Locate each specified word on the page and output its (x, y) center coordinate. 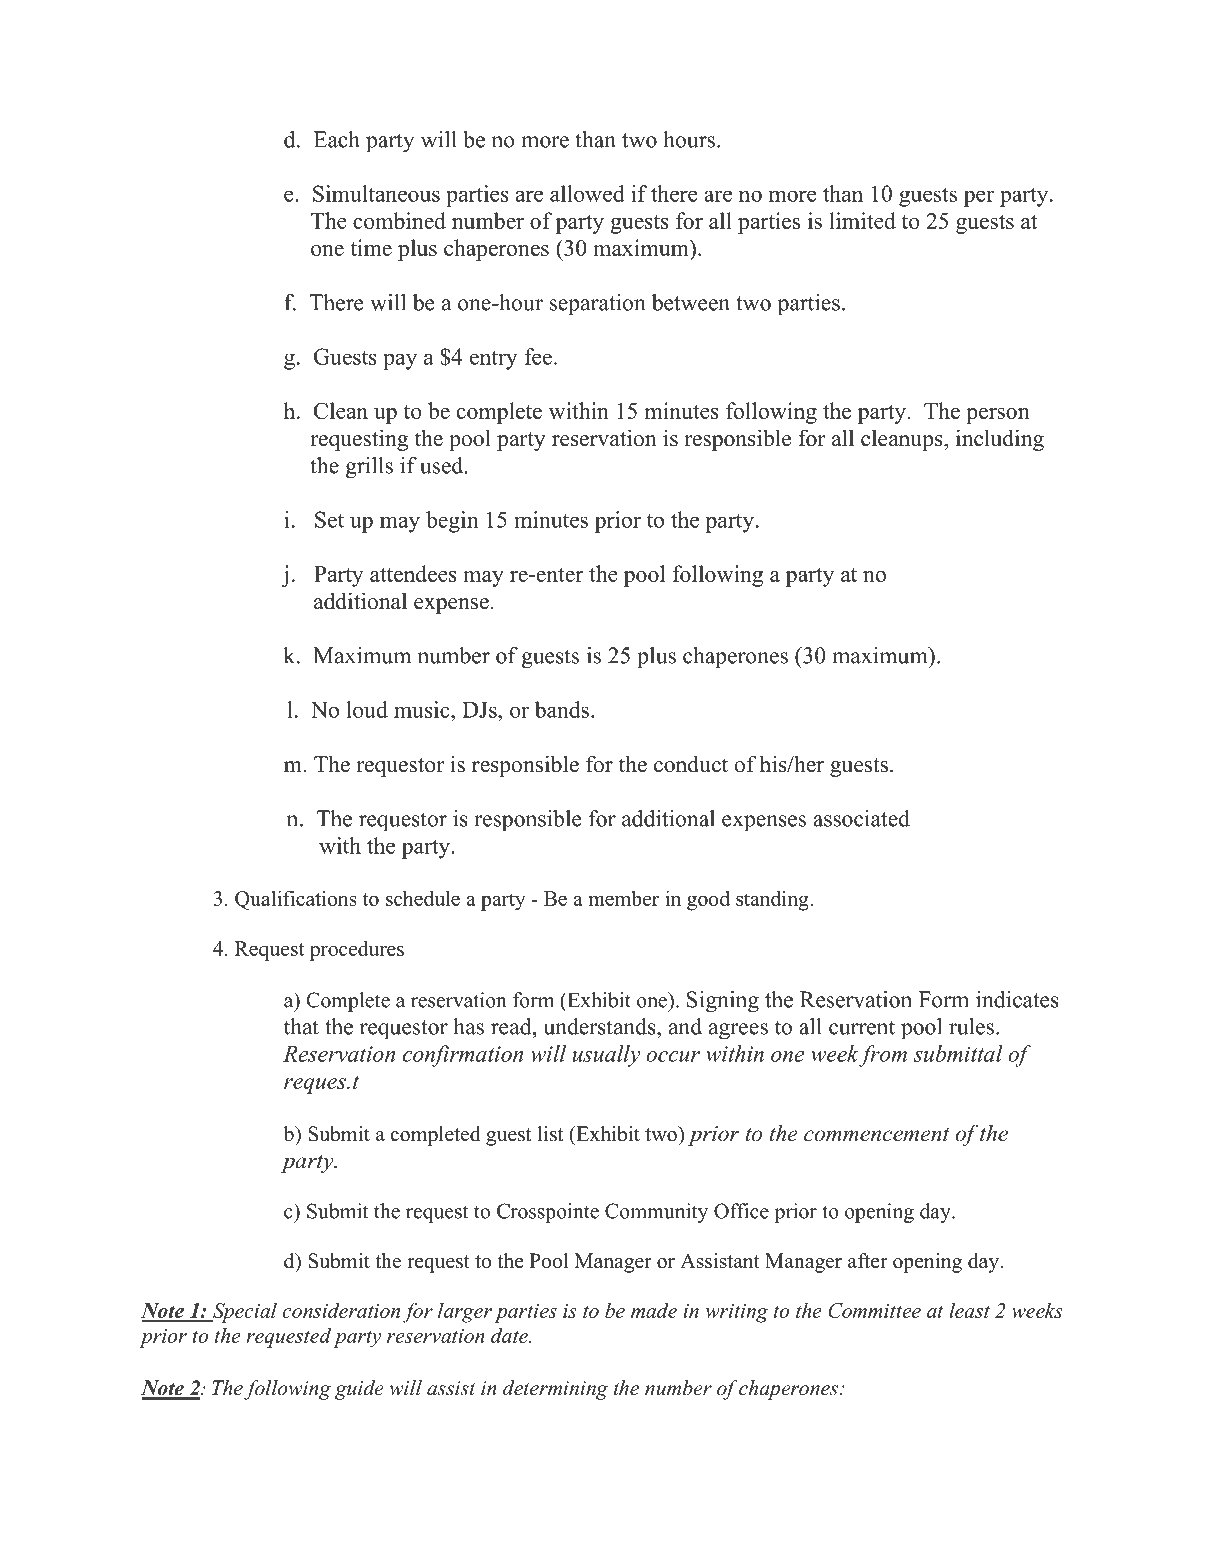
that (301, 1026)
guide (359, 1390)
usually (606, 1056)
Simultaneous (376, 193)
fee (538, 356)
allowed (587, 193)
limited (862, 220)
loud (367, 709)
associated (861, 818)
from (882, 1056)
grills (369, 468)
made (654, 1310)
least (969, 1310)
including (1000, 440)
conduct (691, 764)
